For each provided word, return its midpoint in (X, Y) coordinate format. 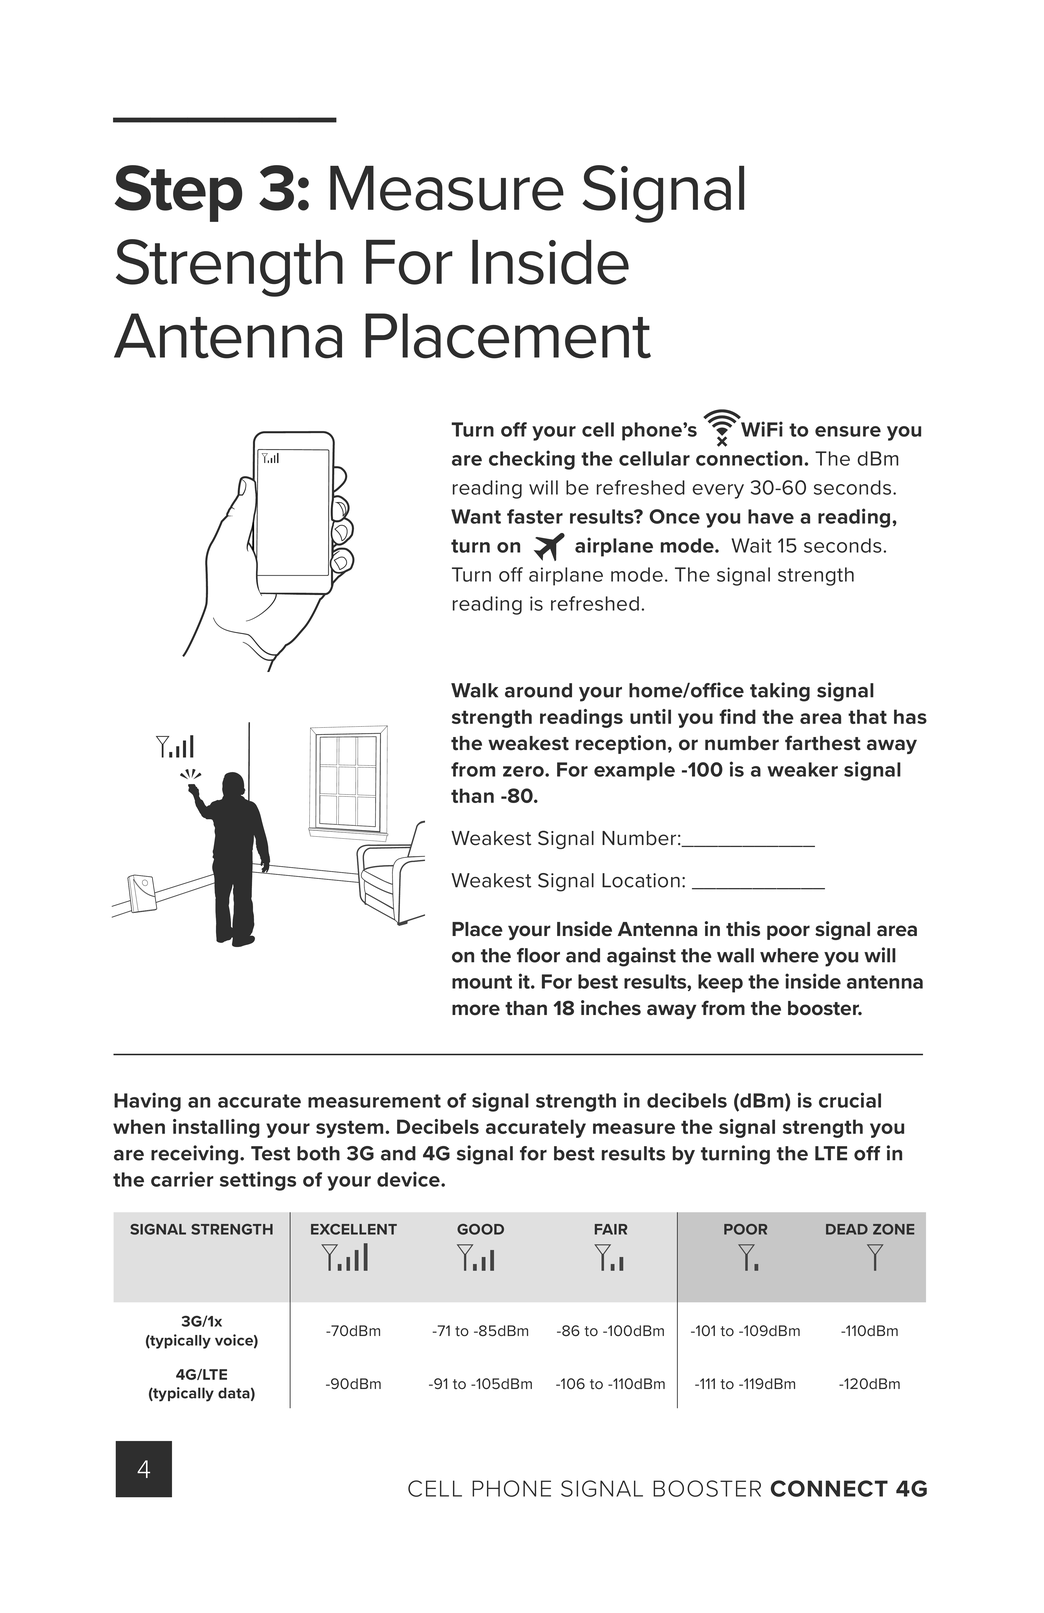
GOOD (480, 1229)
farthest (823, 743)
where (789, 955)
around (538, 690)
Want (476, 516)
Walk (474, 690)
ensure (848, 431)
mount (482, 982)
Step (178, 193)
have (771, 516)
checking (532, 460)
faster (535, 516)
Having (147, 1102)
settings (258, 1181)
